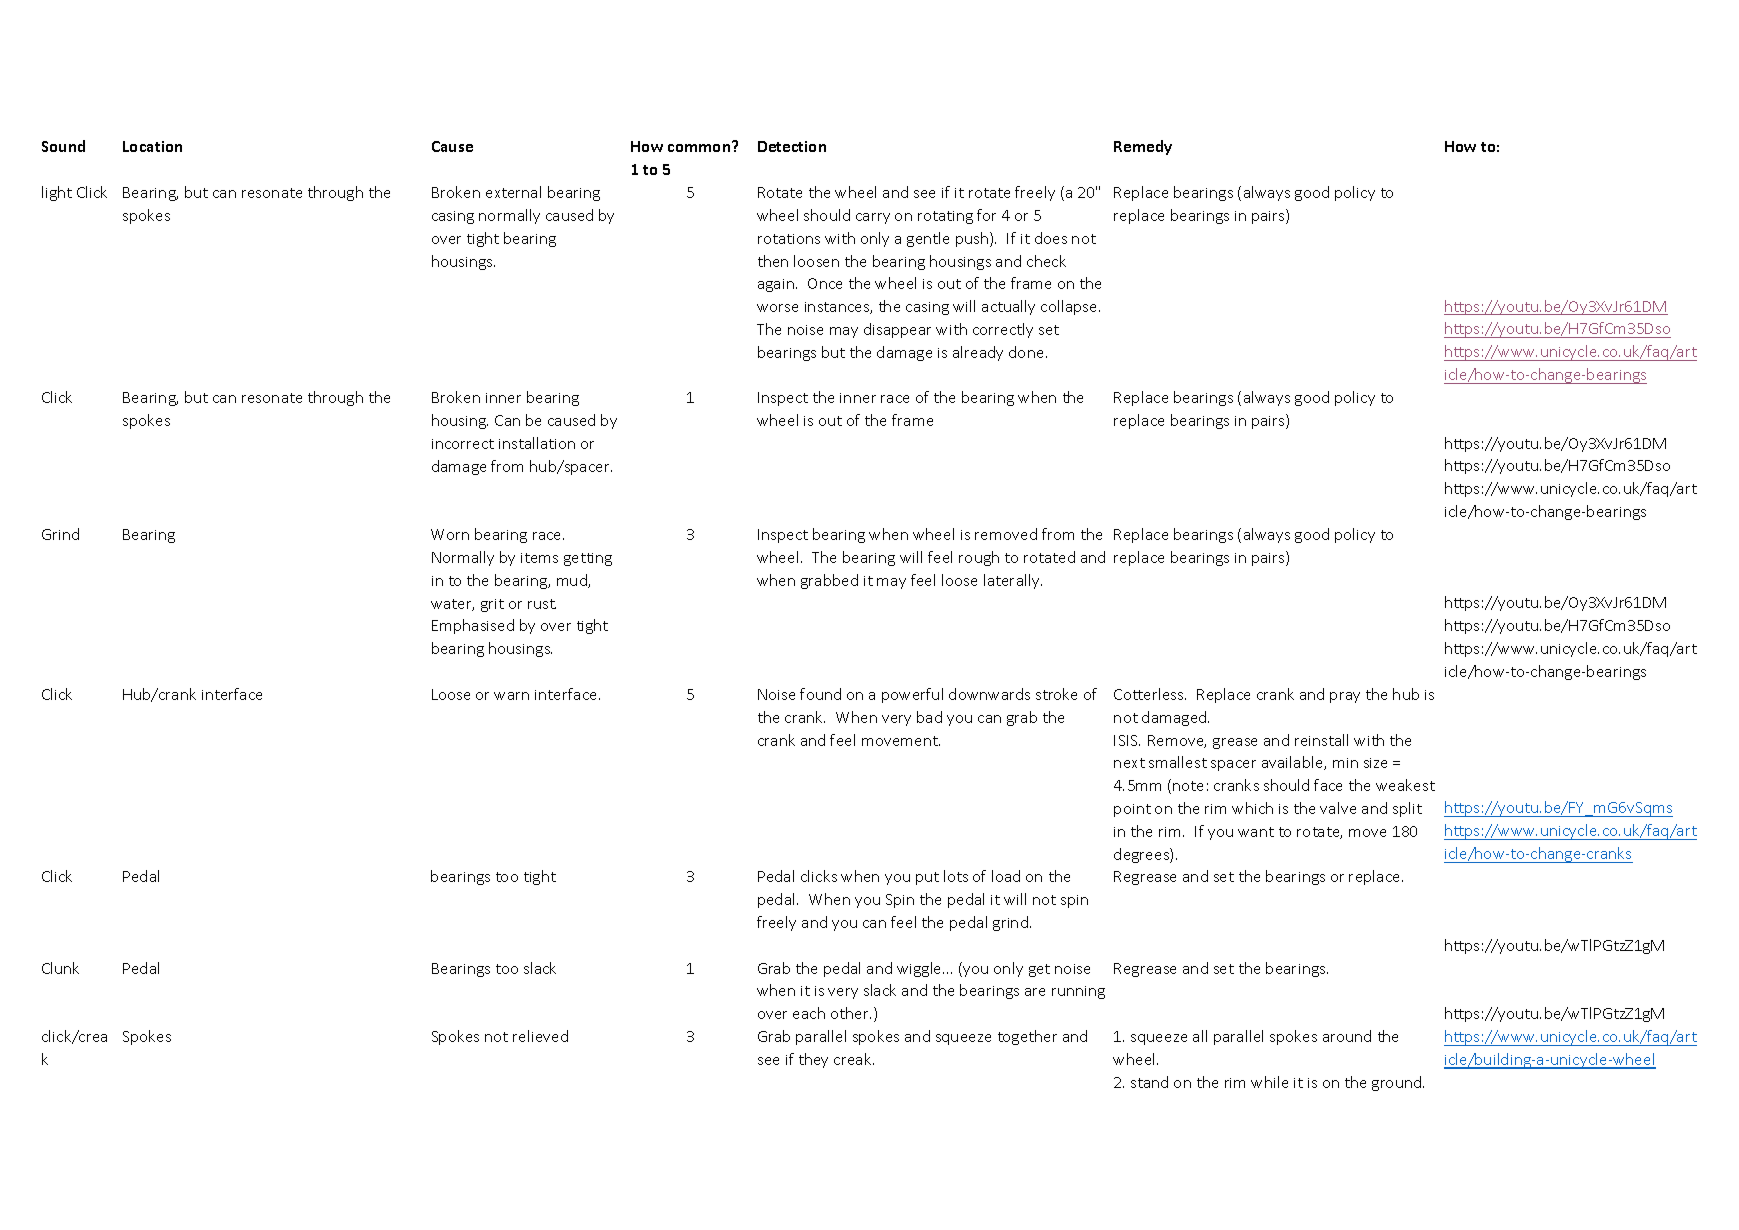 Image resolution: width=1739 pixels, height=1230 pixels. What do you see at coordinates (1178, 762) in the screenshot?
I see `smallest` at bounding box center [1178, 762].
